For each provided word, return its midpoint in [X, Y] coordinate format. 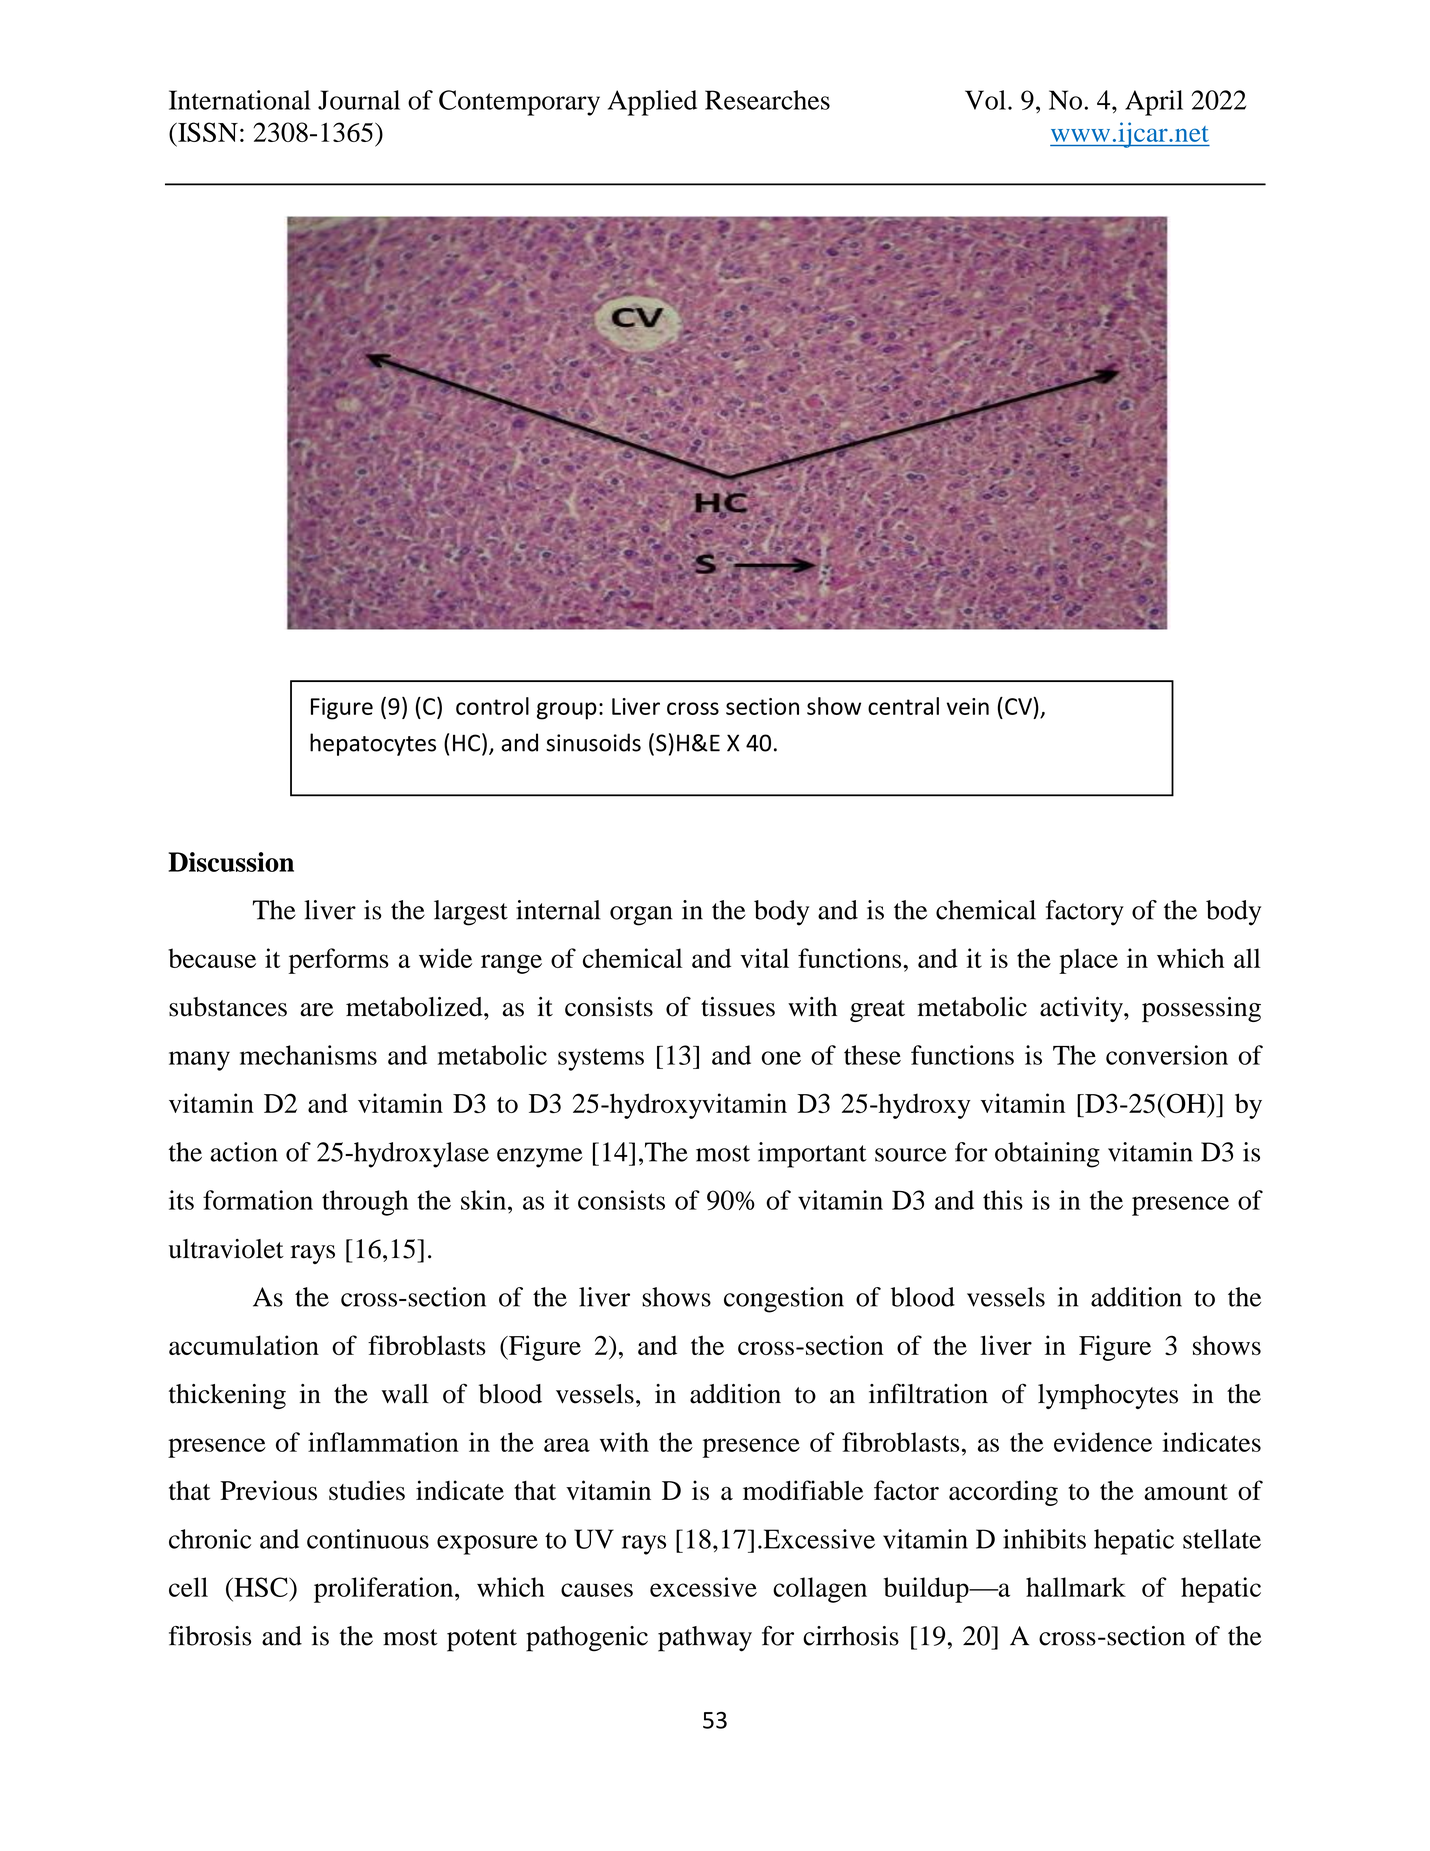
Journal [359, 100]
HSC [261, 1587]
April [1154, 103]
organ [641, 916]
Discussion [231, 862]
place [1088, 961]
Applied [652, 103]
